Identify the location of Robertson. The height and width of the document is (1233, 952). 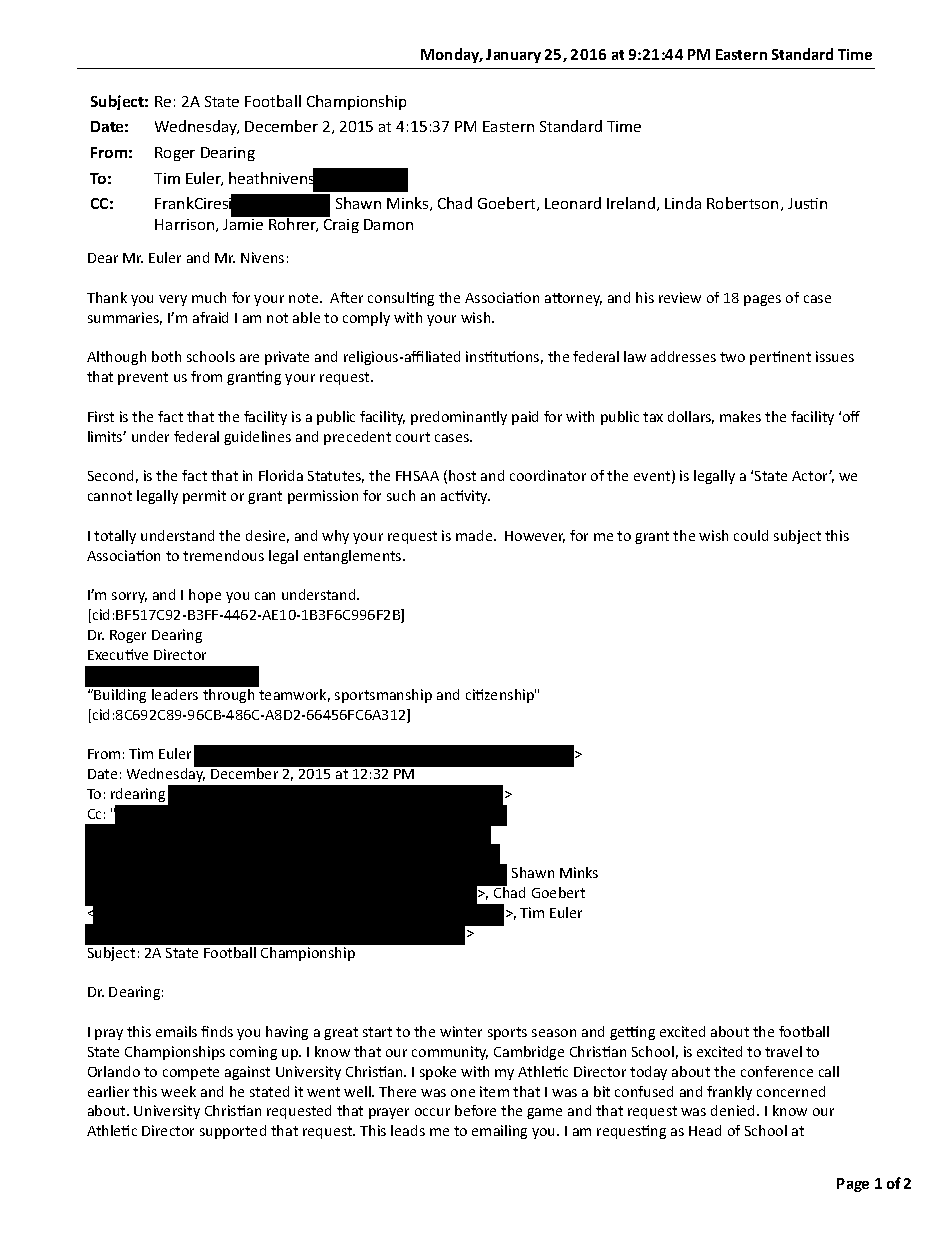
(742, 203).
